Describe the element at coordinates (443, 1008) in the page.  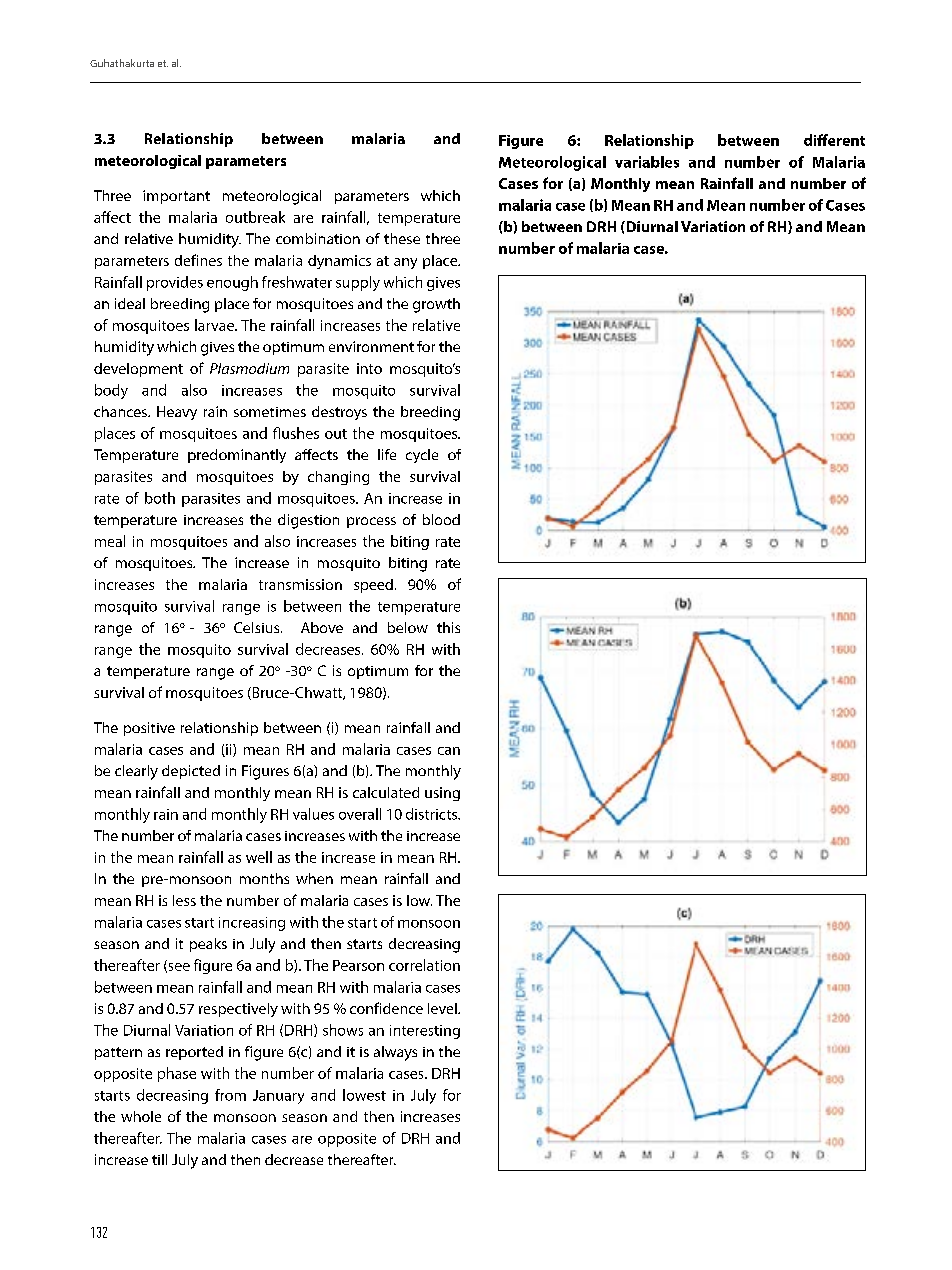
I see `level` at that location.
